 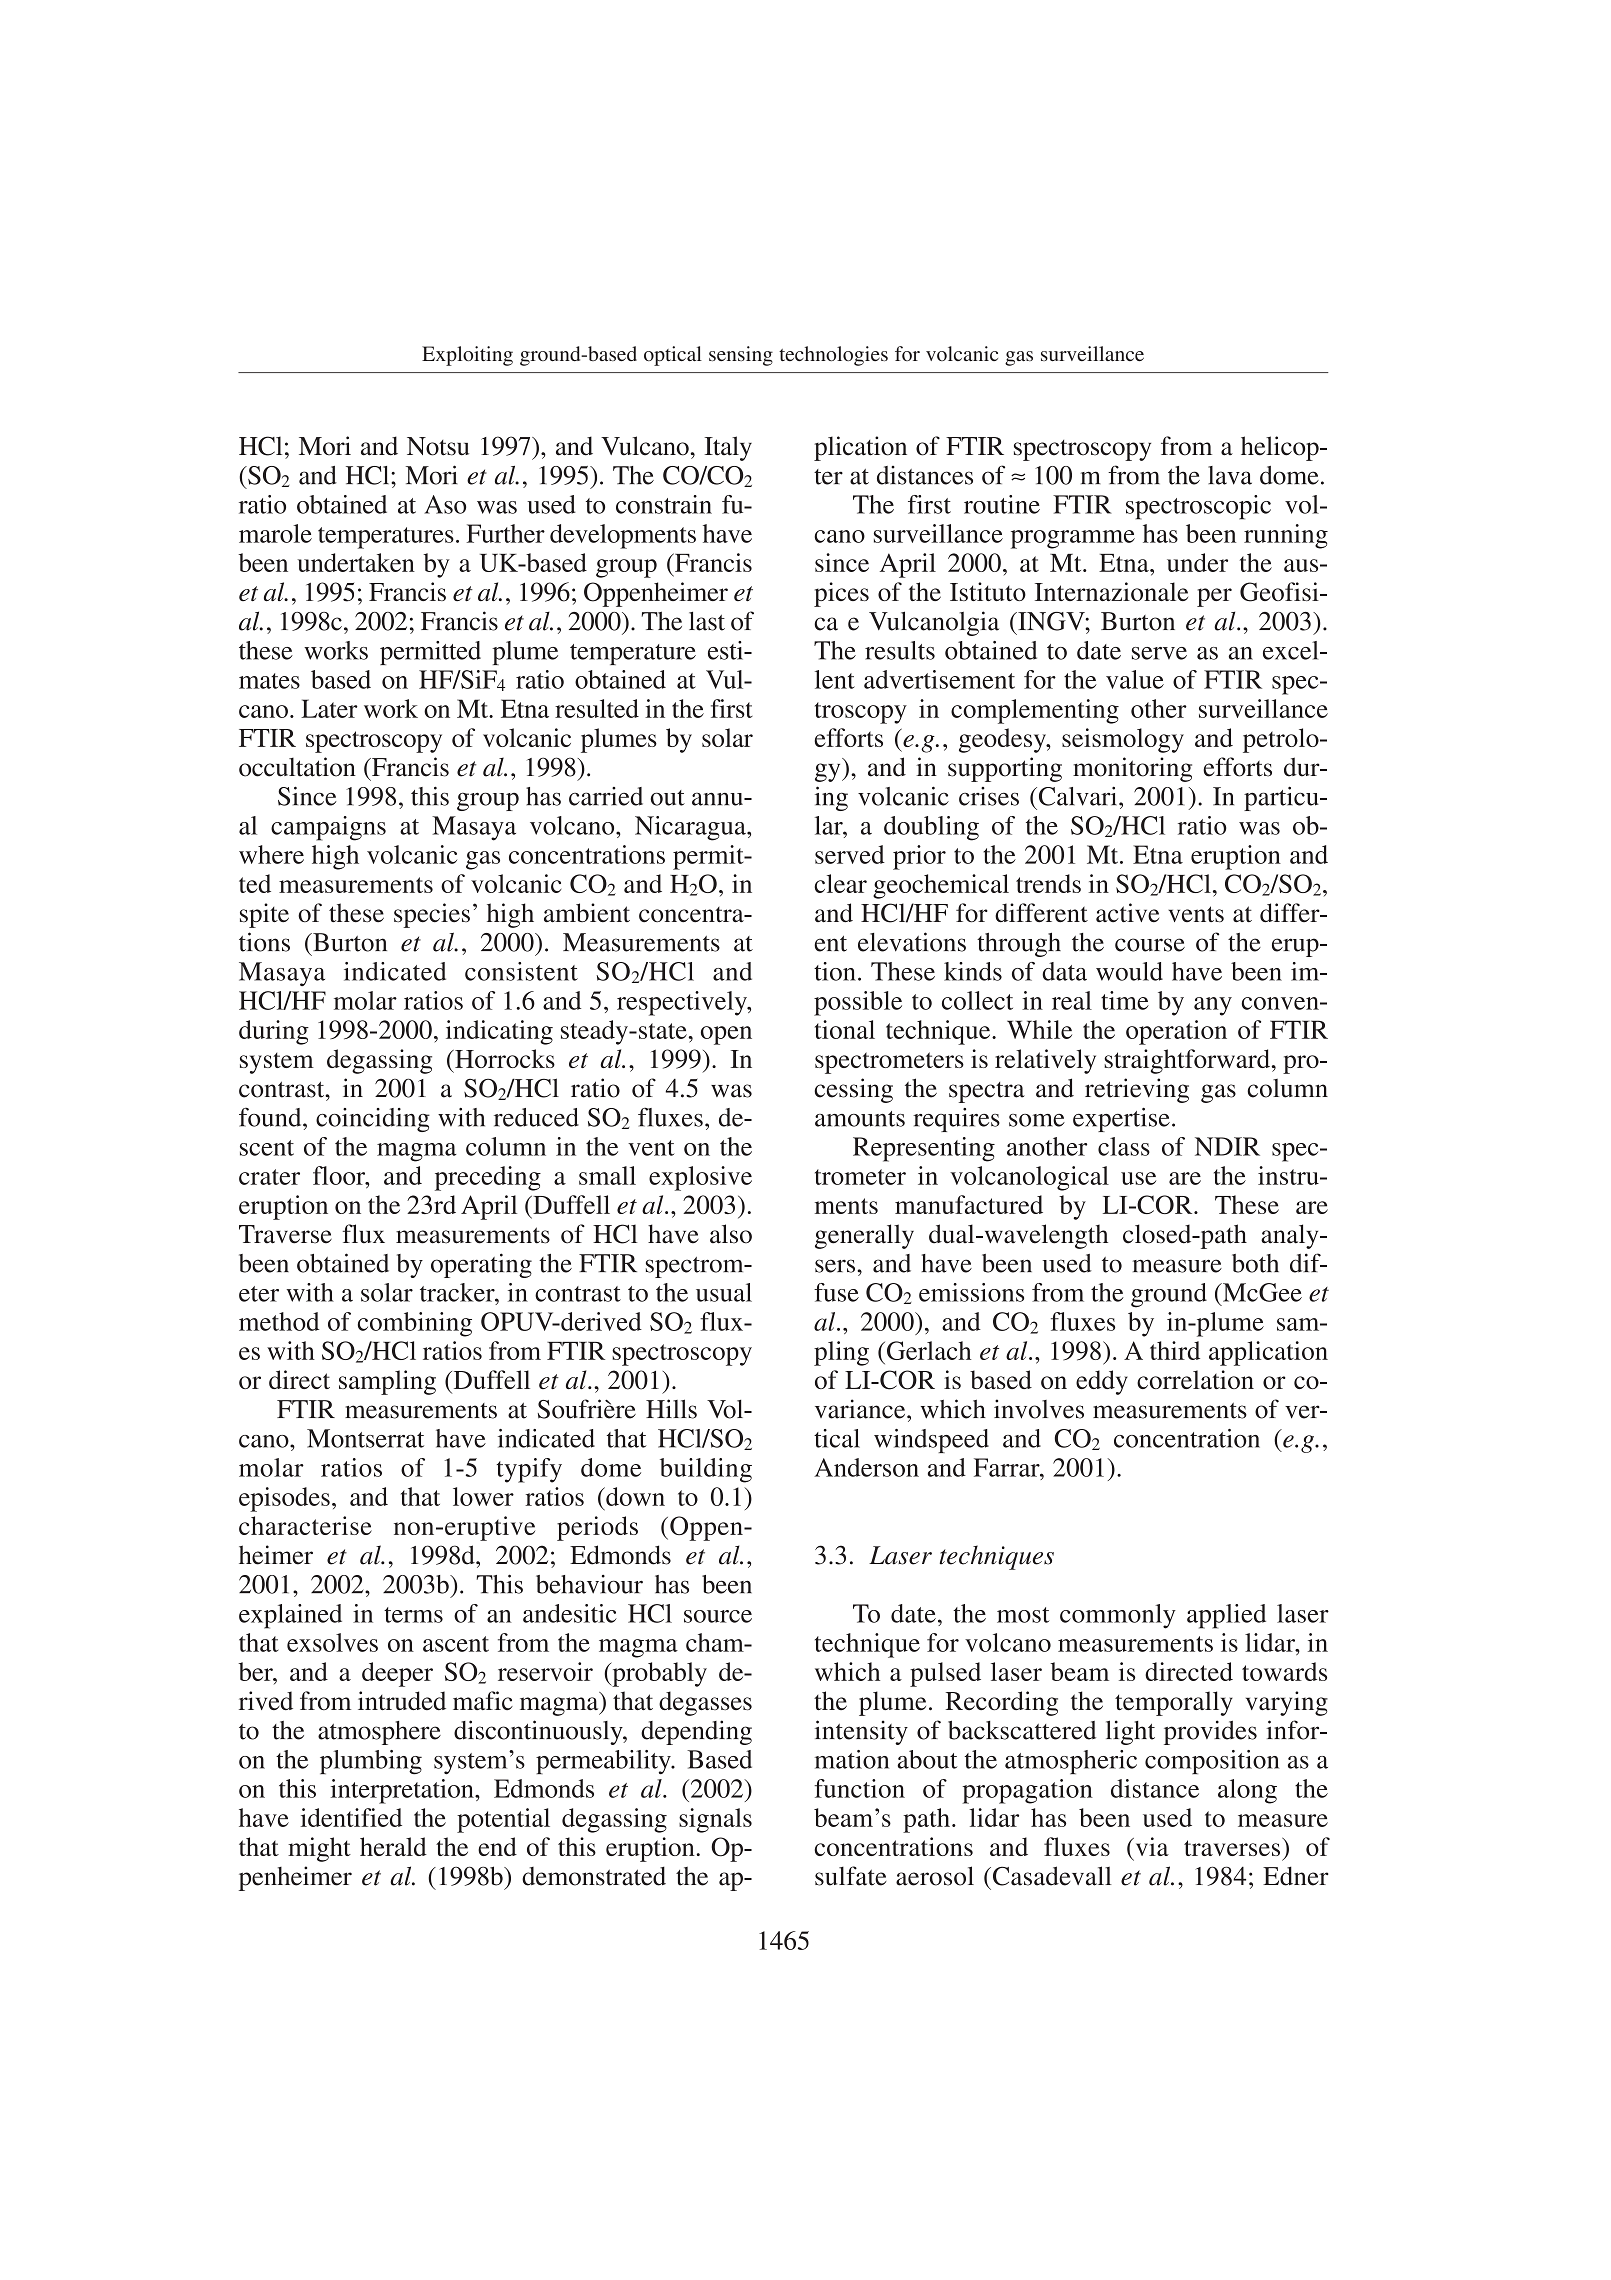 I want to click on Exploiting, so click(x=467, y=356).
